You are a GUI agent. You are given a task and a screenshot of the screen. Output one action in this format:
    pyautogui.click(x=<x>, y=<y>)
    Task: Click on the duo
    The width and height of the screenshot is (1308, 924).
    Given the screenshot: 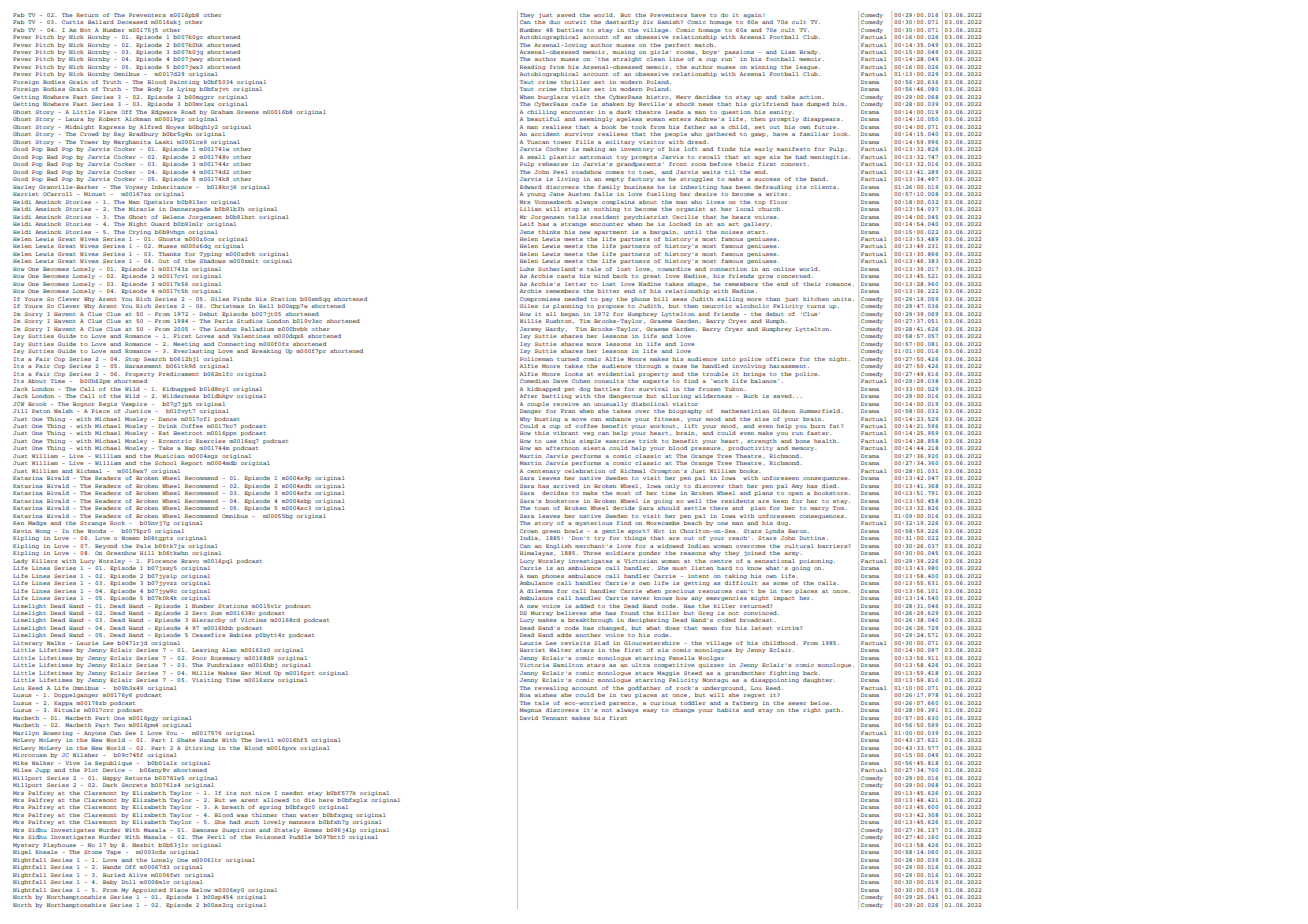 What is the action you would take?
    pyautogui.click(x=554, y=22)
